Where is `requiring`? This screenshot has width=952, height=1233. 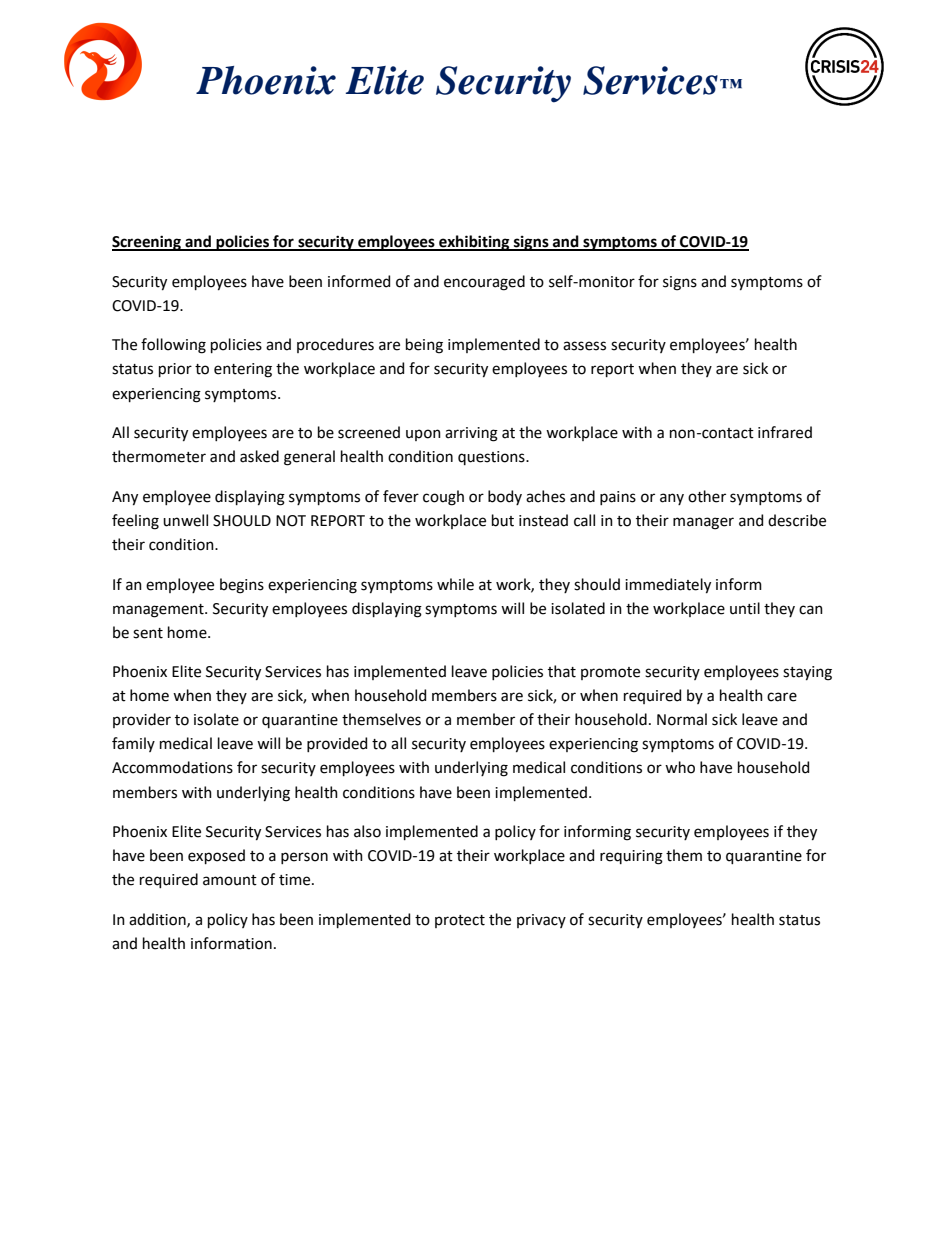 requiring is located at coordinates (631, 857).
